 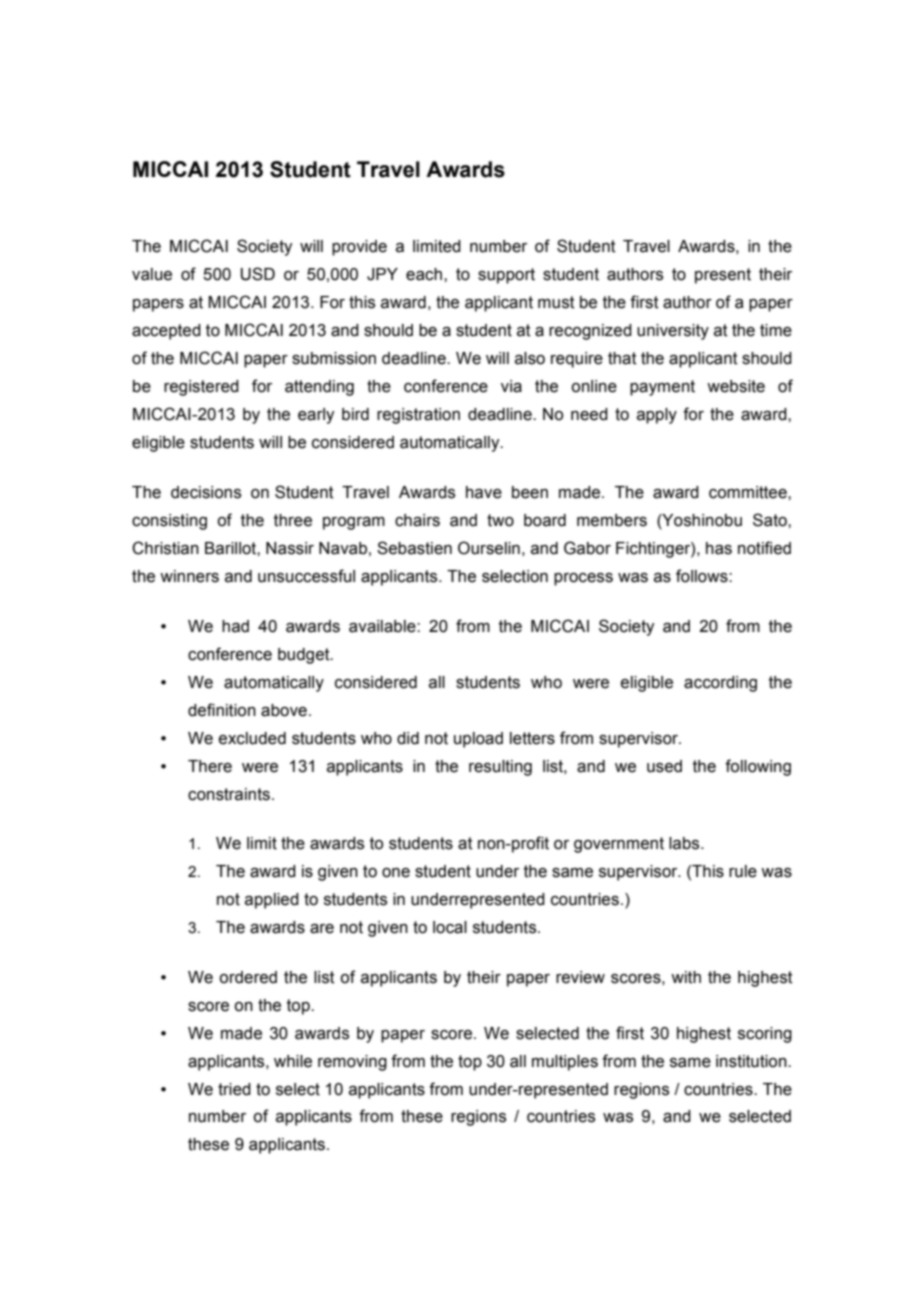 I want to click on university, so click(x=673, y=332).
